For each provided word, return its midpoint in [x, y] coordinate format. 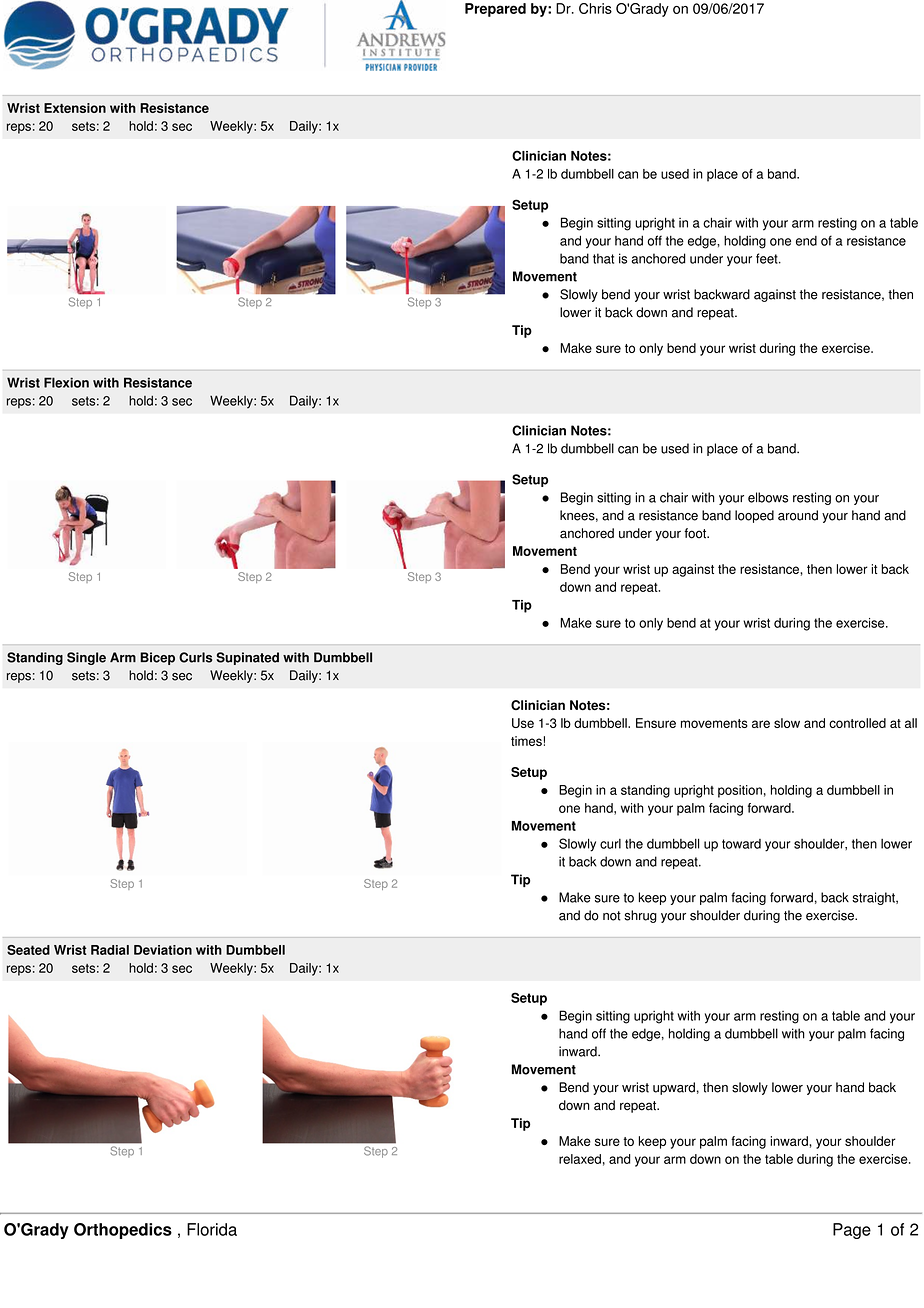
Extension [75, 108]
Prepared [495, 10]
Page [852, 1231]
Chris [595, 8]
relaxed [580, 1159]
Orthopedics [123, 1231]
